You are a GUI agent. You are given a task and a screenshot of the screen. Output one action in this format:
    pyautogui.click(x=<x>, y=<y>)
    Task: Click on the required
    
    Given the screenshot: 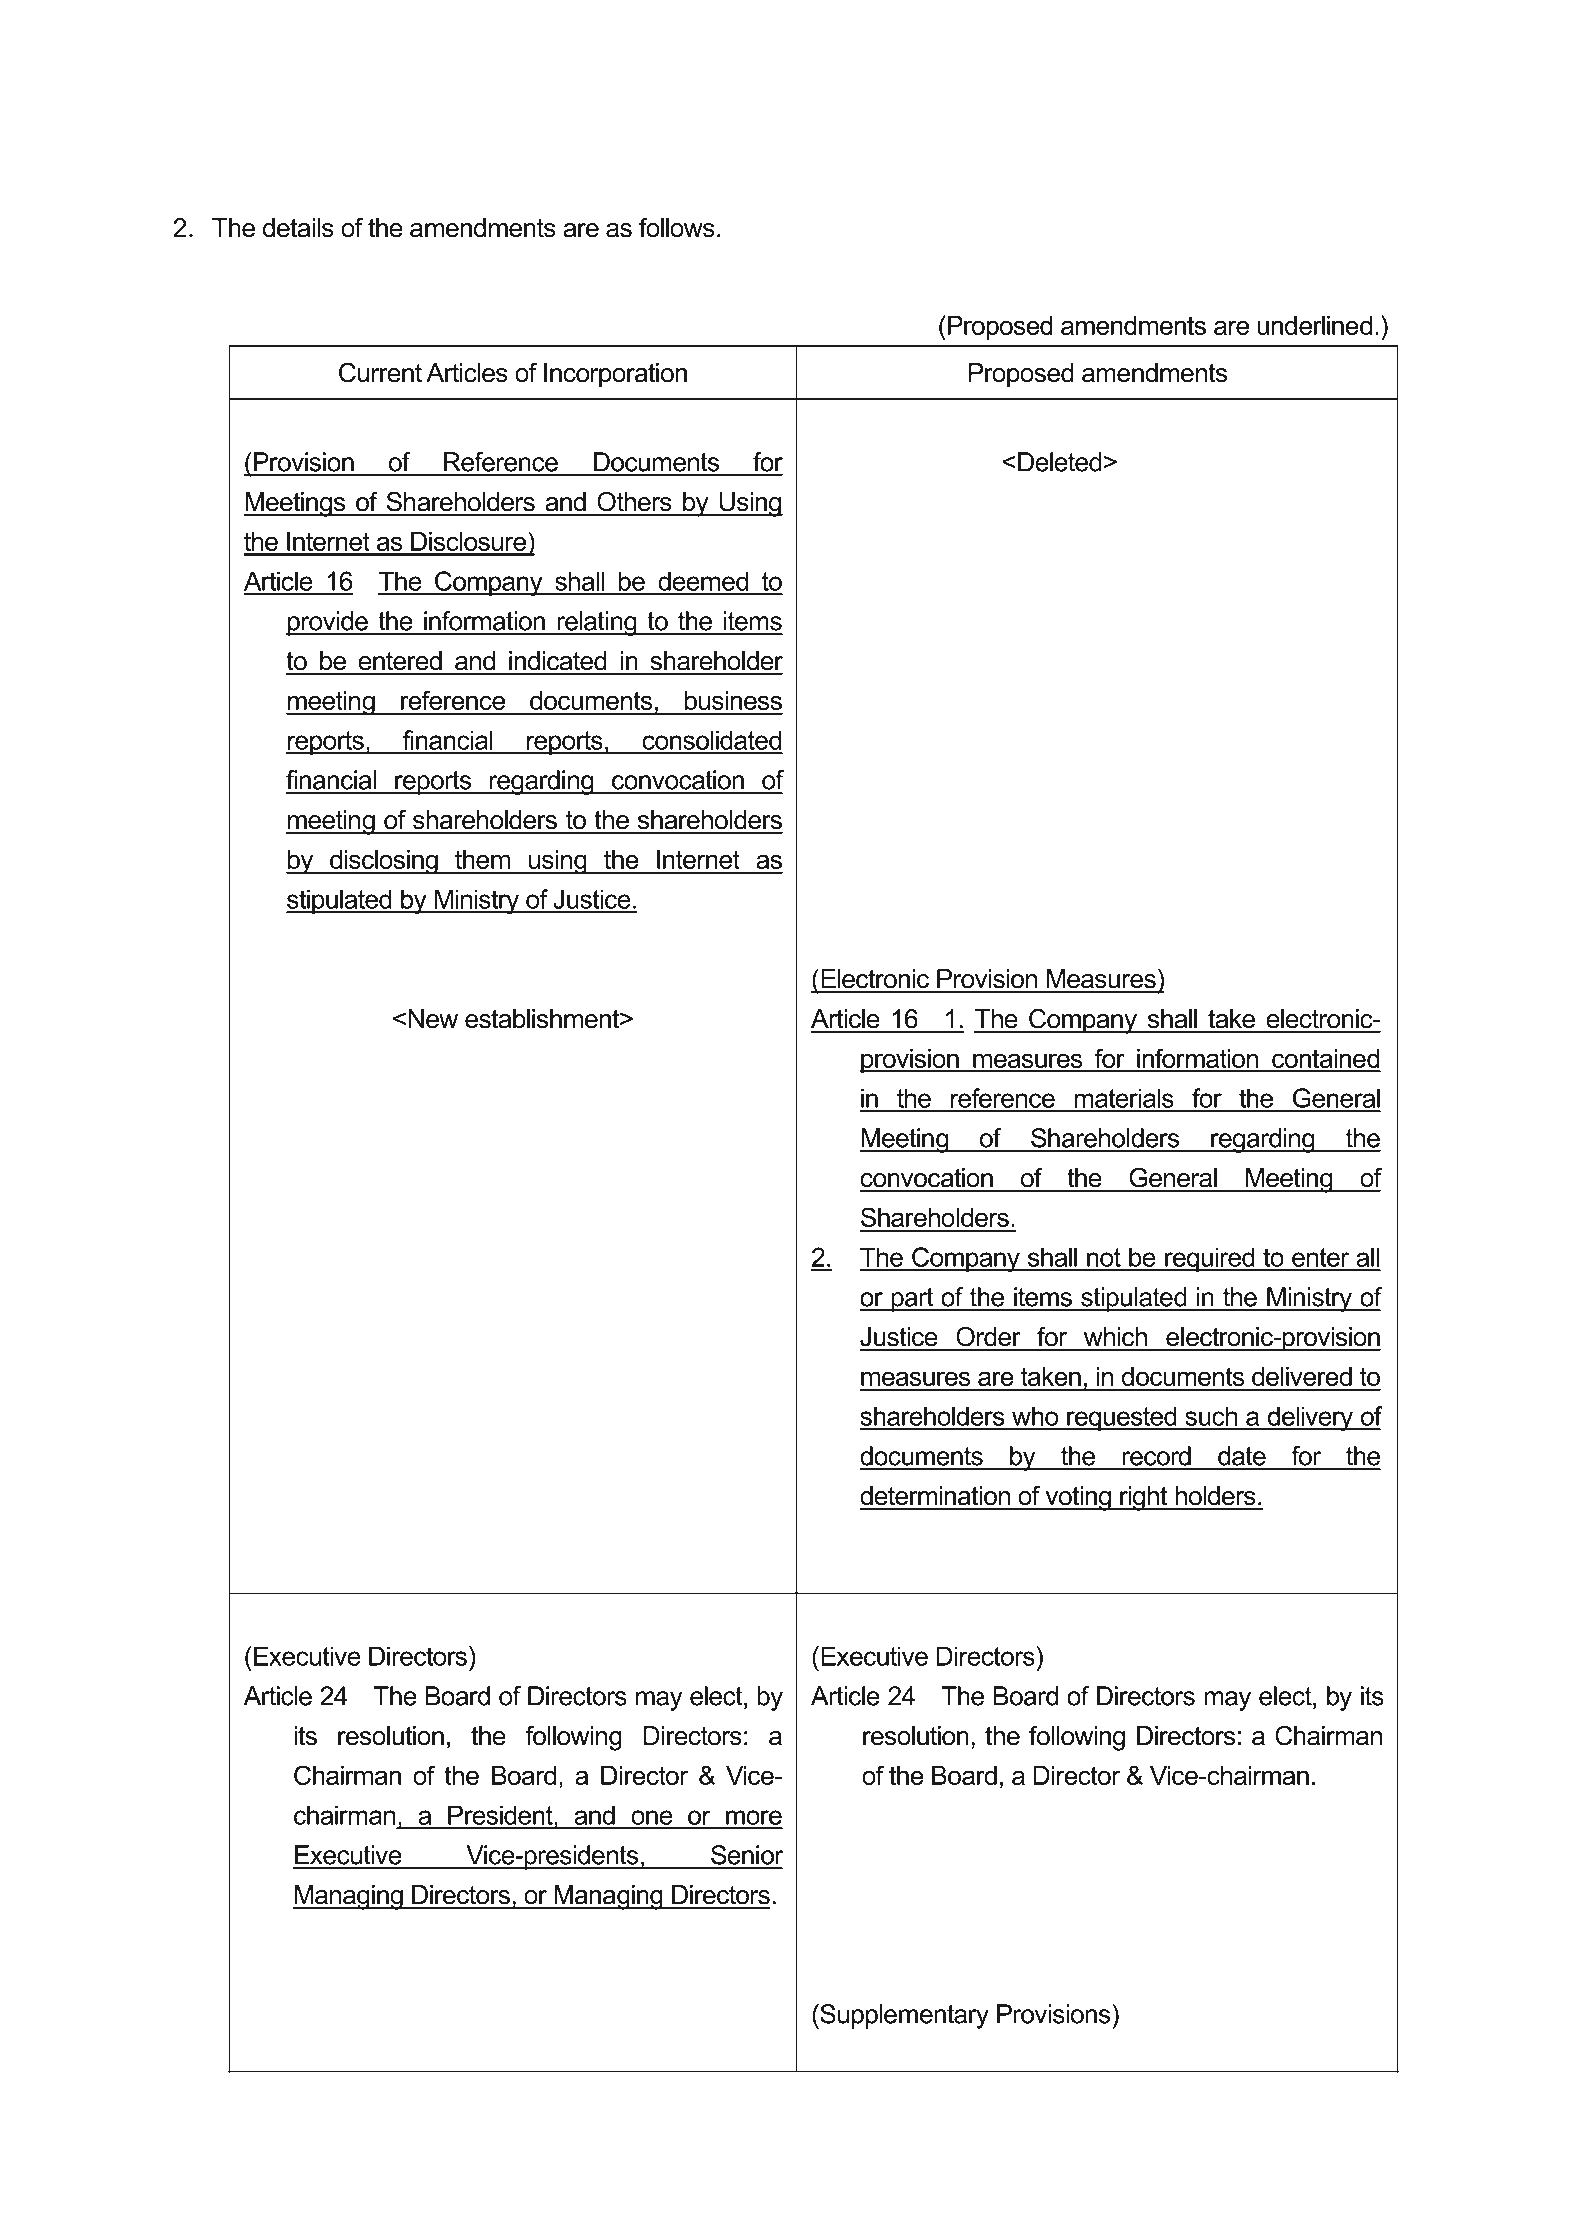 What is the action you would take?
    pyautogui.click(x=1210, y=1259)
